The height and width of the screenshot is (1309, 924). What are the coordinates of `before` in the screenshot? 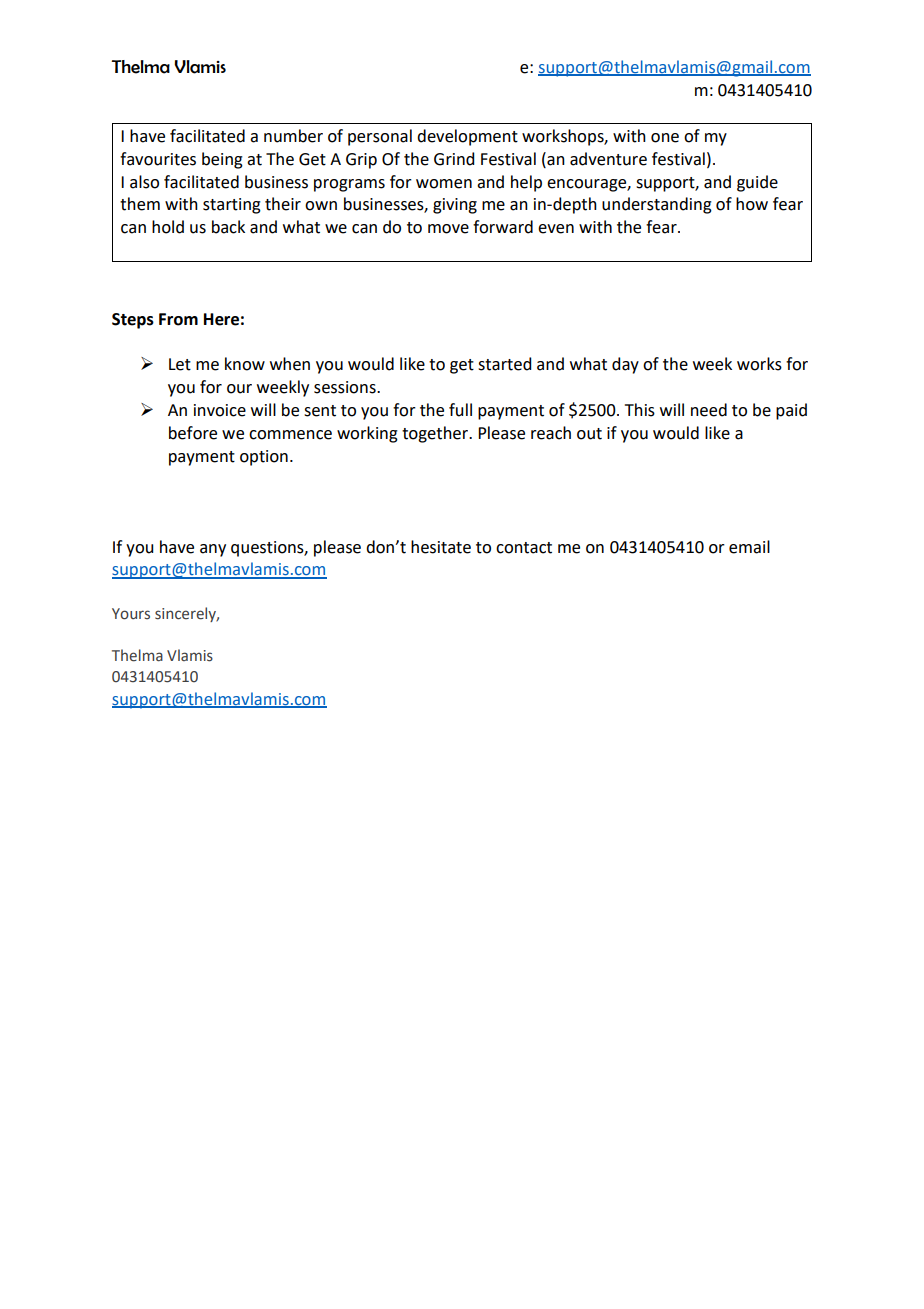 It's located at (193, 433).
